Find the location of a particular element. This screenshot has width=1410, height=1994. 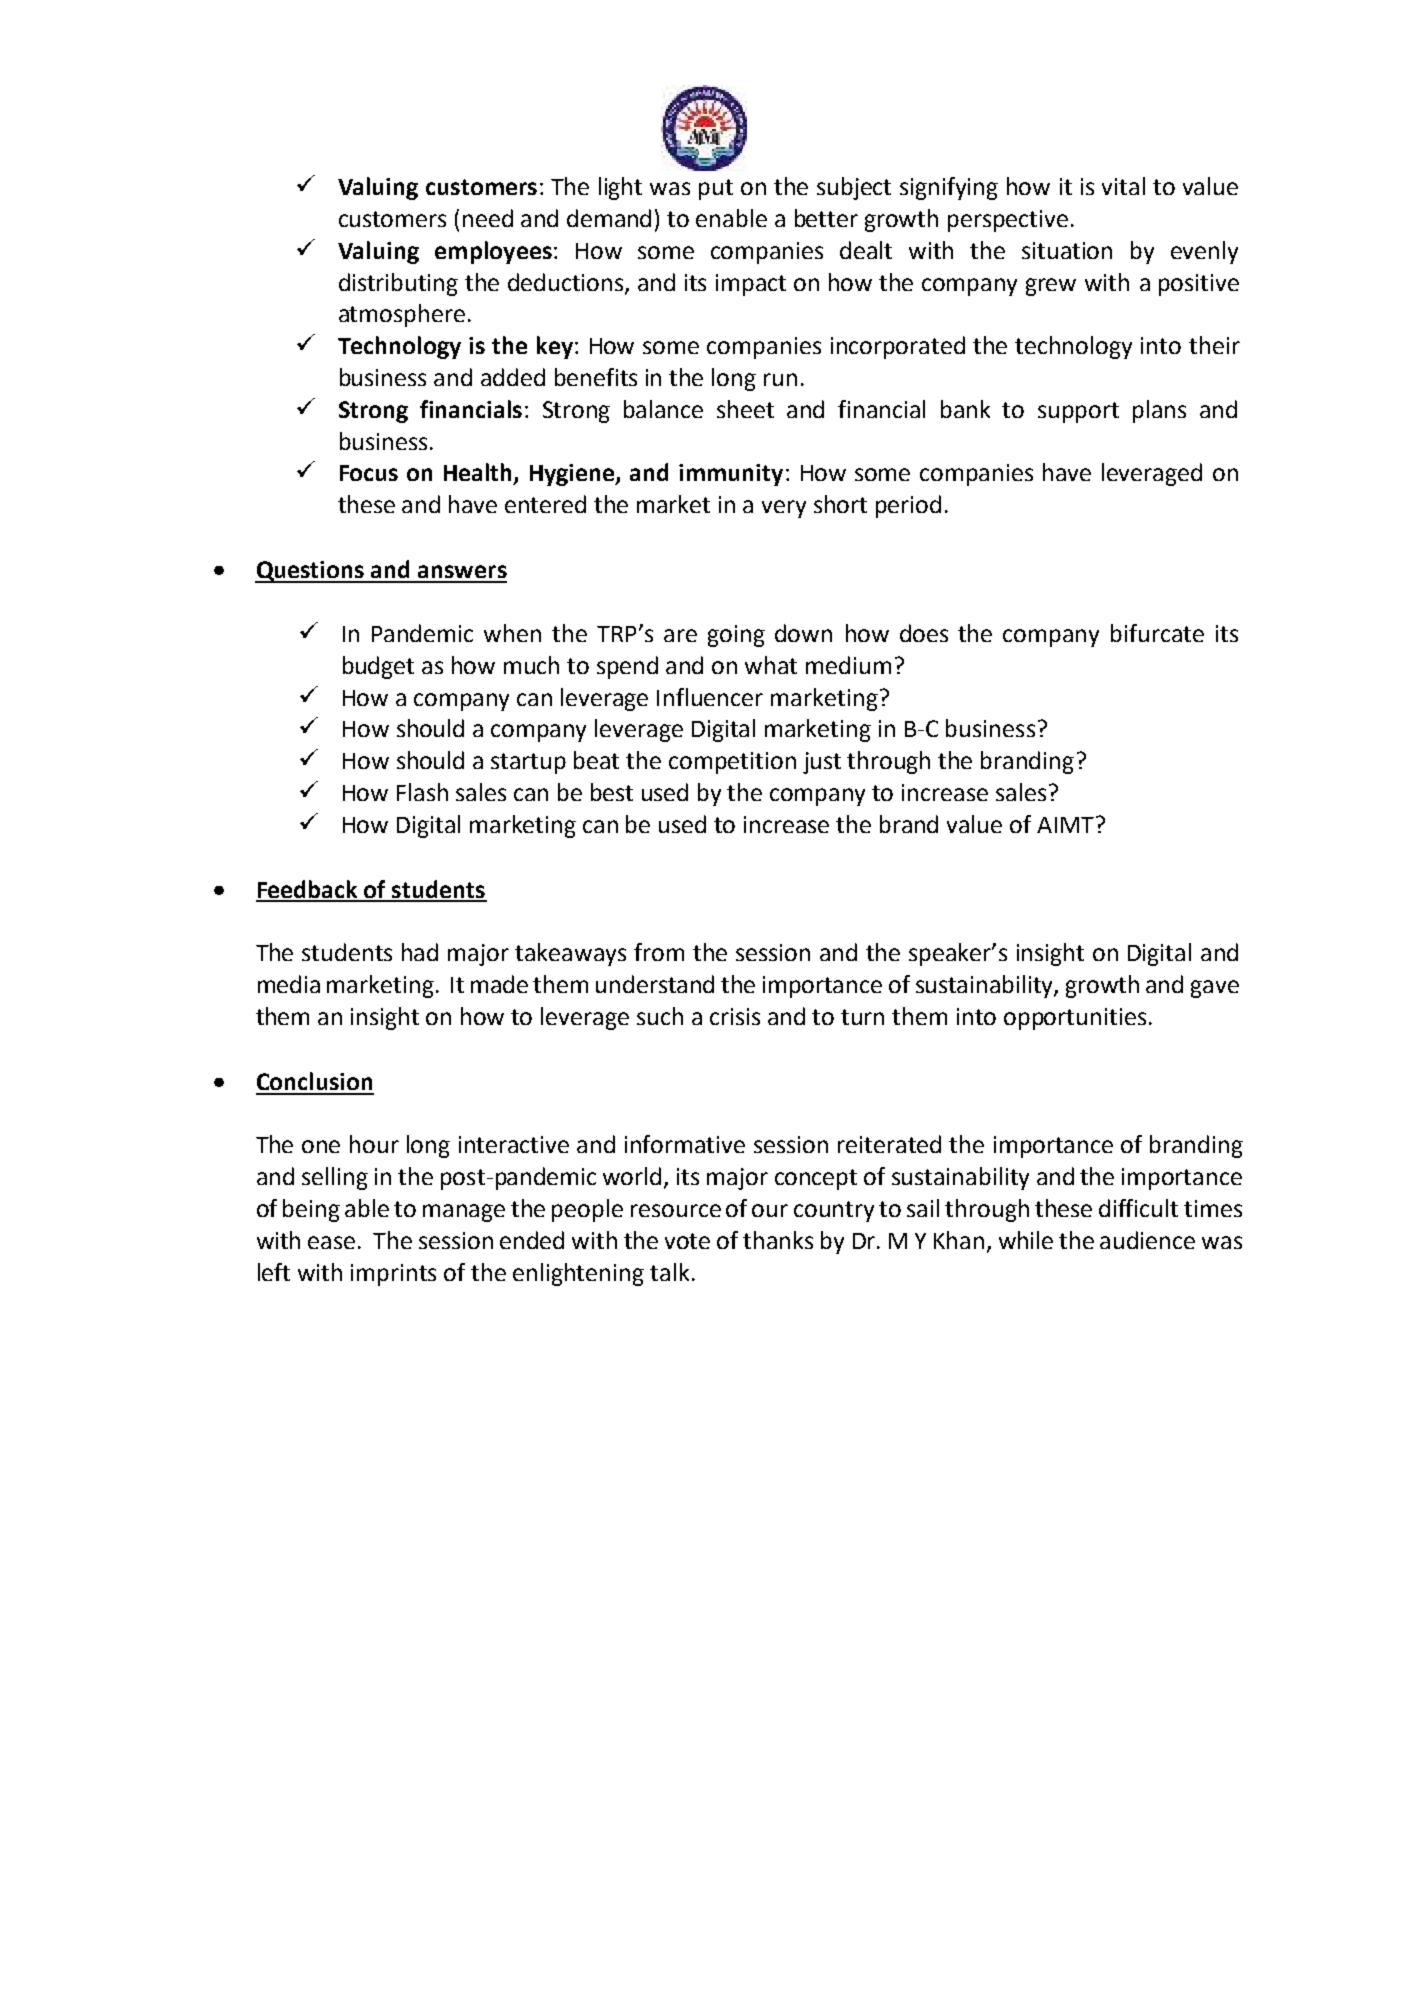

vital is located at coordinates (1123, 186).
